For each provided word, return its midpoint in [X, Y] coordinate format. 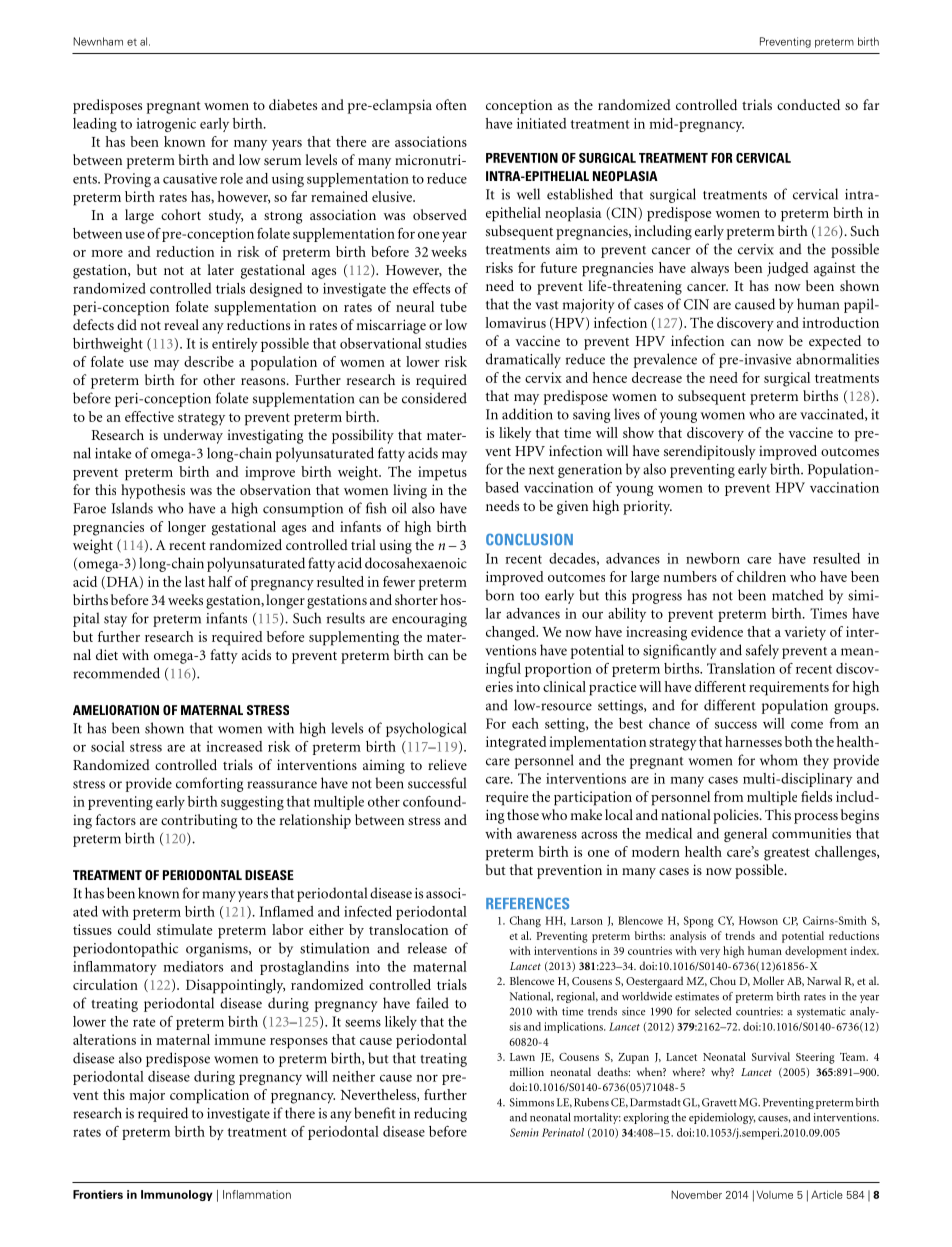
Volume [775, 1195]
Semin [524, 1132]
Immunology [177, 1195]
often [451, 104]
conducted [808, 104]
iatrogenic [166, 125]
